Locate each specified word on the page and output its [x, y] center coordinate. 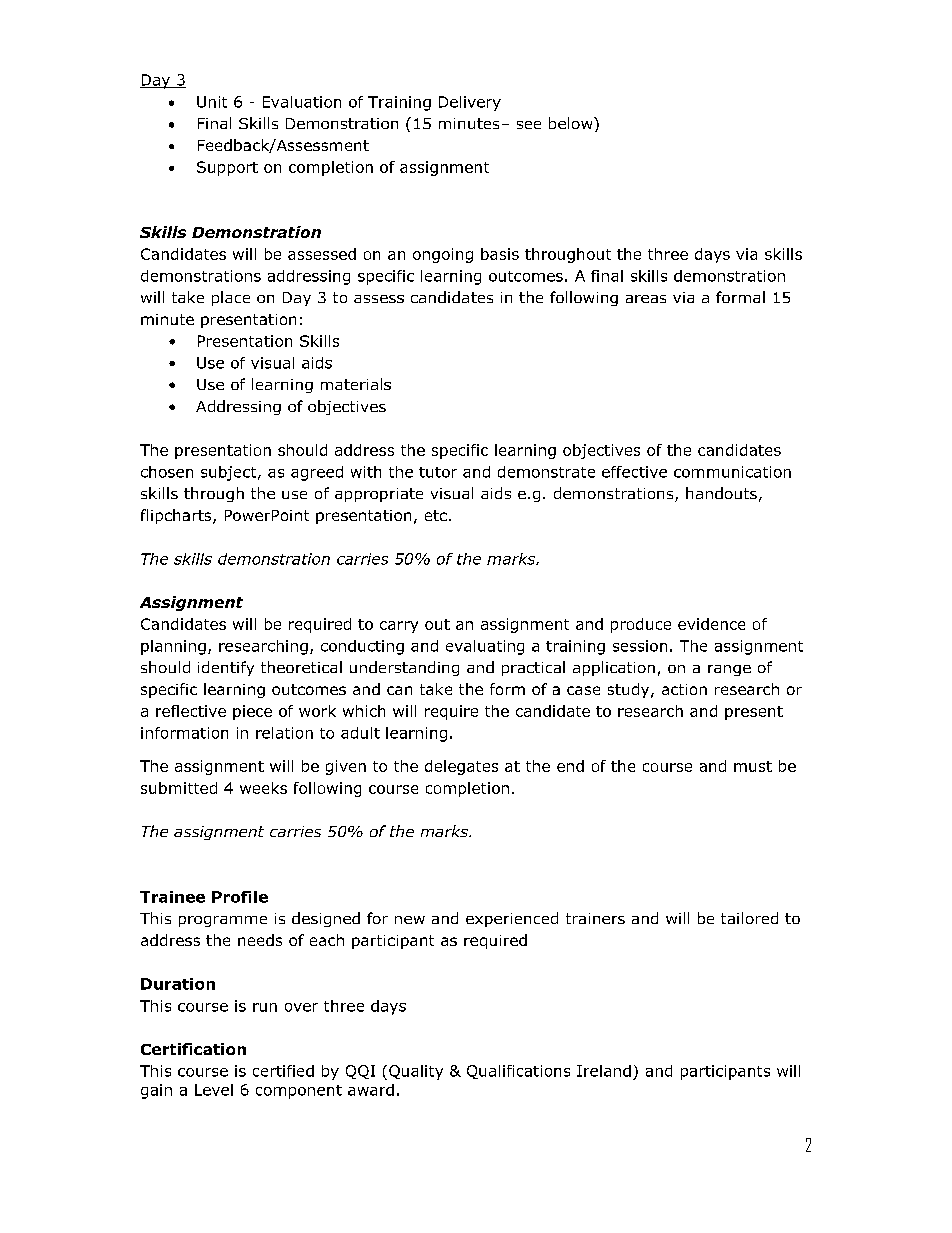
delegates [461, 767]
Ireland [604, 1071]
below [572, 123]
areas [646, 299]
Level [214, 1090]
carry [399, 627]
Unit [212, 102]
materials [356, 384]
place [231, 298]
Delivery [470, 103]
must [753, 766]
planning [173, 647]
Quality [416, 1072]
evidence [711, 624]
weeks [263, 788]
